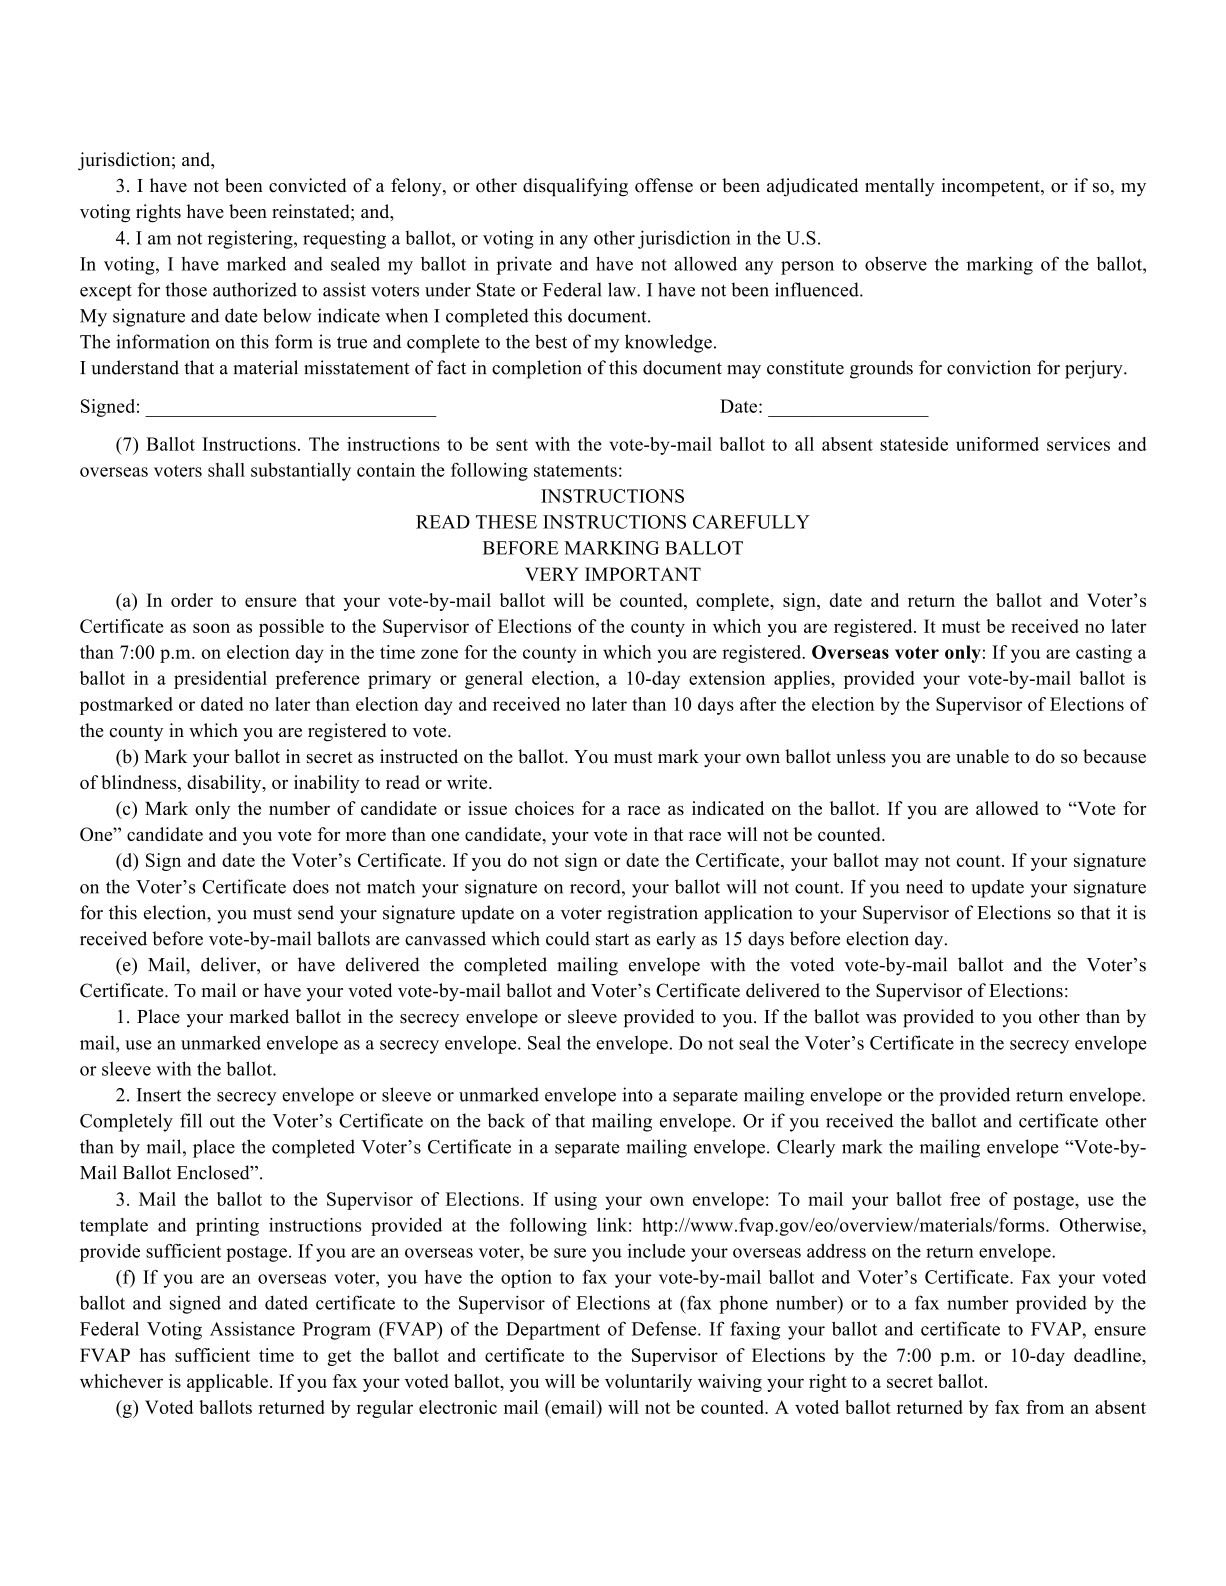 The height and width of the page is (1586, 1226). I want to click on from, so click(1045, 1407).
